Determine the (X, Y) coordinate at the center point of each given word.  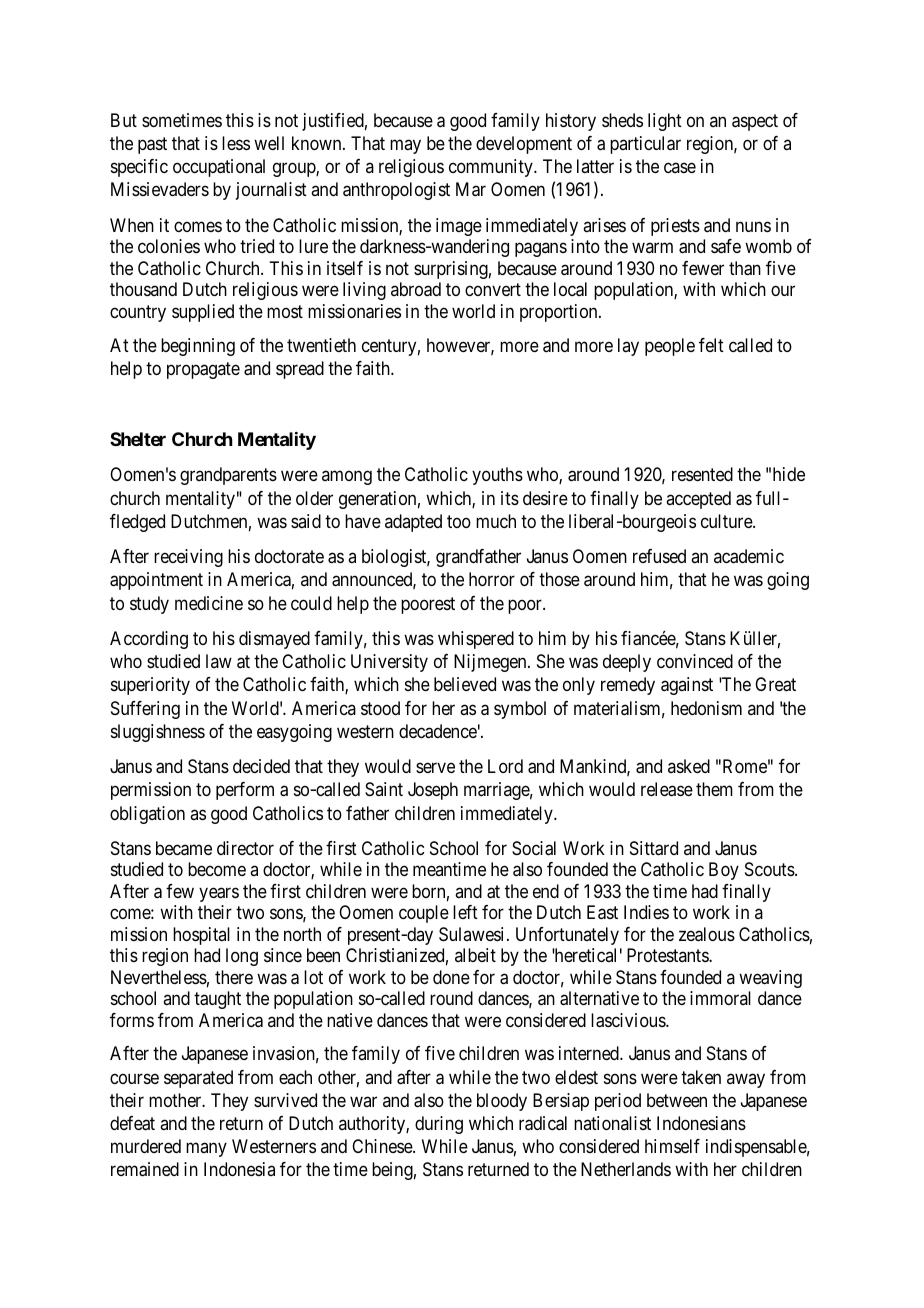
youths (497, 476)
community (492, 168)
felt (711, 345)
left (465, 912)
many (206, 1149)
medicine (209, 603)
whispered (476, 640)
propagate (203, 370)
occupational (219, 168)
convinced (695, 661)
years (219, 894)
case (680, 168)
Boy (724, 871)
